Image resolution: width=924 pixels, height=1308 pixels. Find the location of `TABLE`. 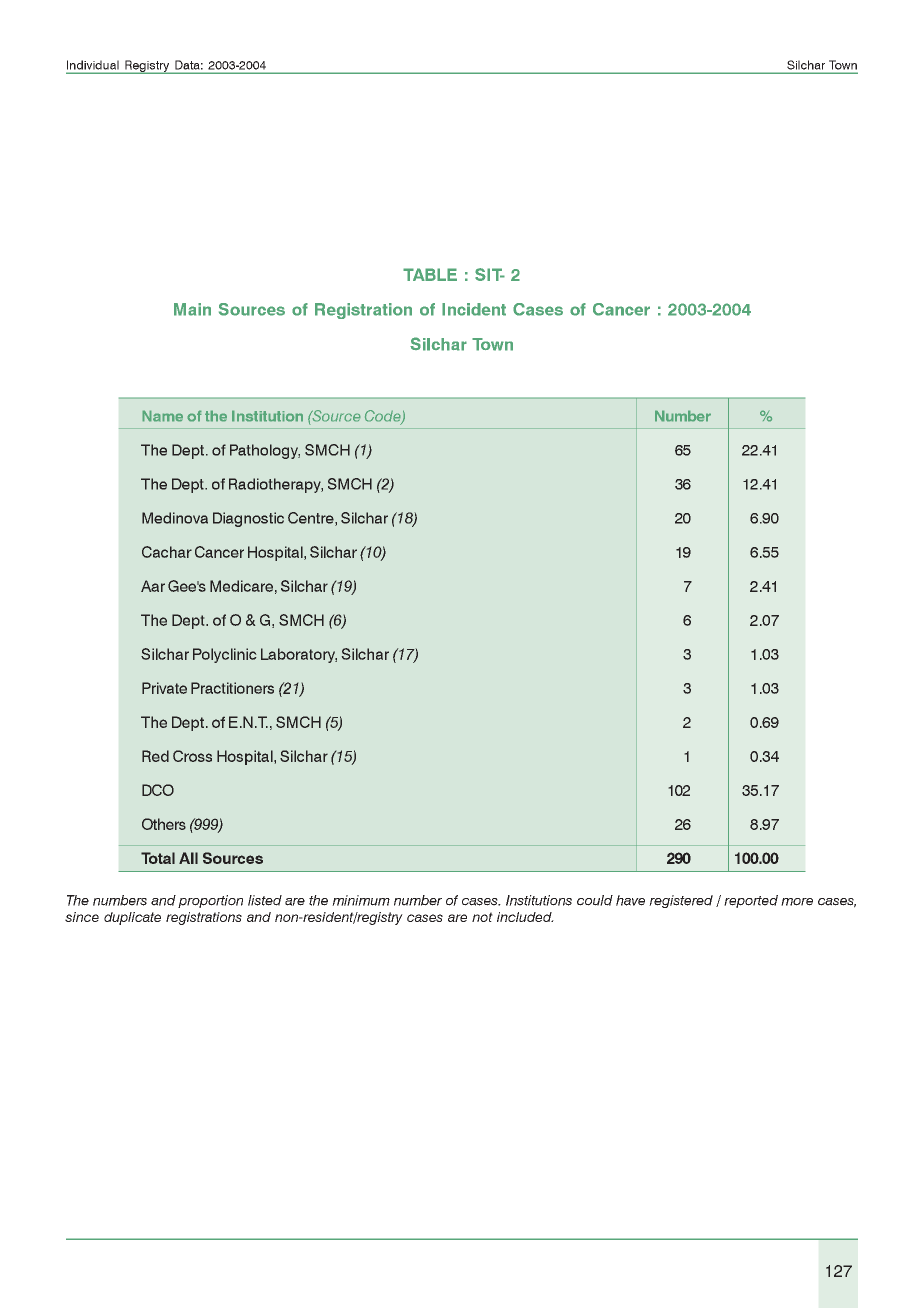

TABLE is located at coordinates (430, 274).
